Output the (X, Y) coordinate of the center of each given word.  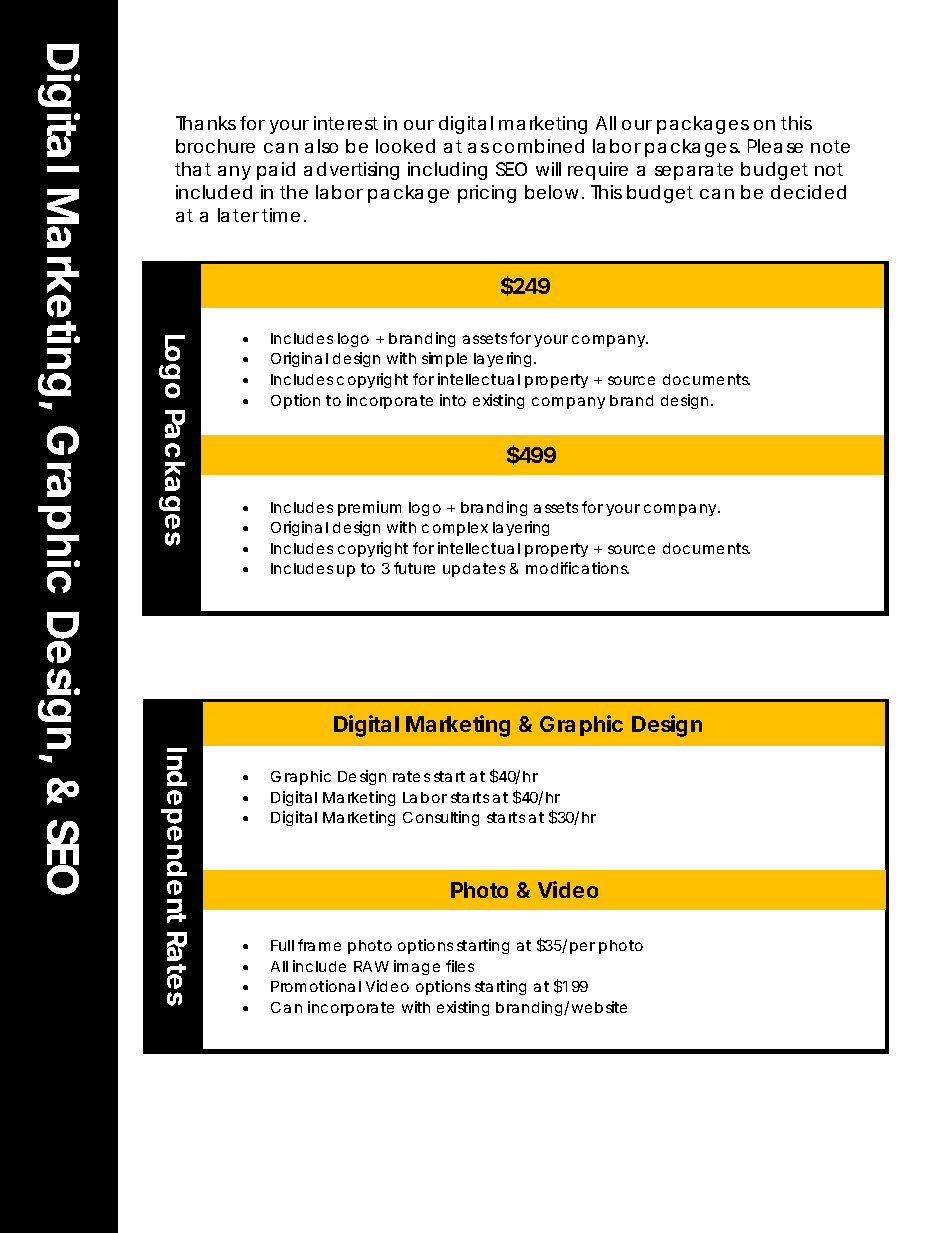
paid (276, 171)
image (417, 967)
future (414, 568)
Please (775, 146)
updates (474, 570)
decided (808, 192)
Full (282, 945)
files (460, 966)
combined (538, 146)
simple (444, 359)
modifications (577, 568)
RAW (371, 966)
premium (369, 508)
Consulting (441, 818)
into (453, 400)
